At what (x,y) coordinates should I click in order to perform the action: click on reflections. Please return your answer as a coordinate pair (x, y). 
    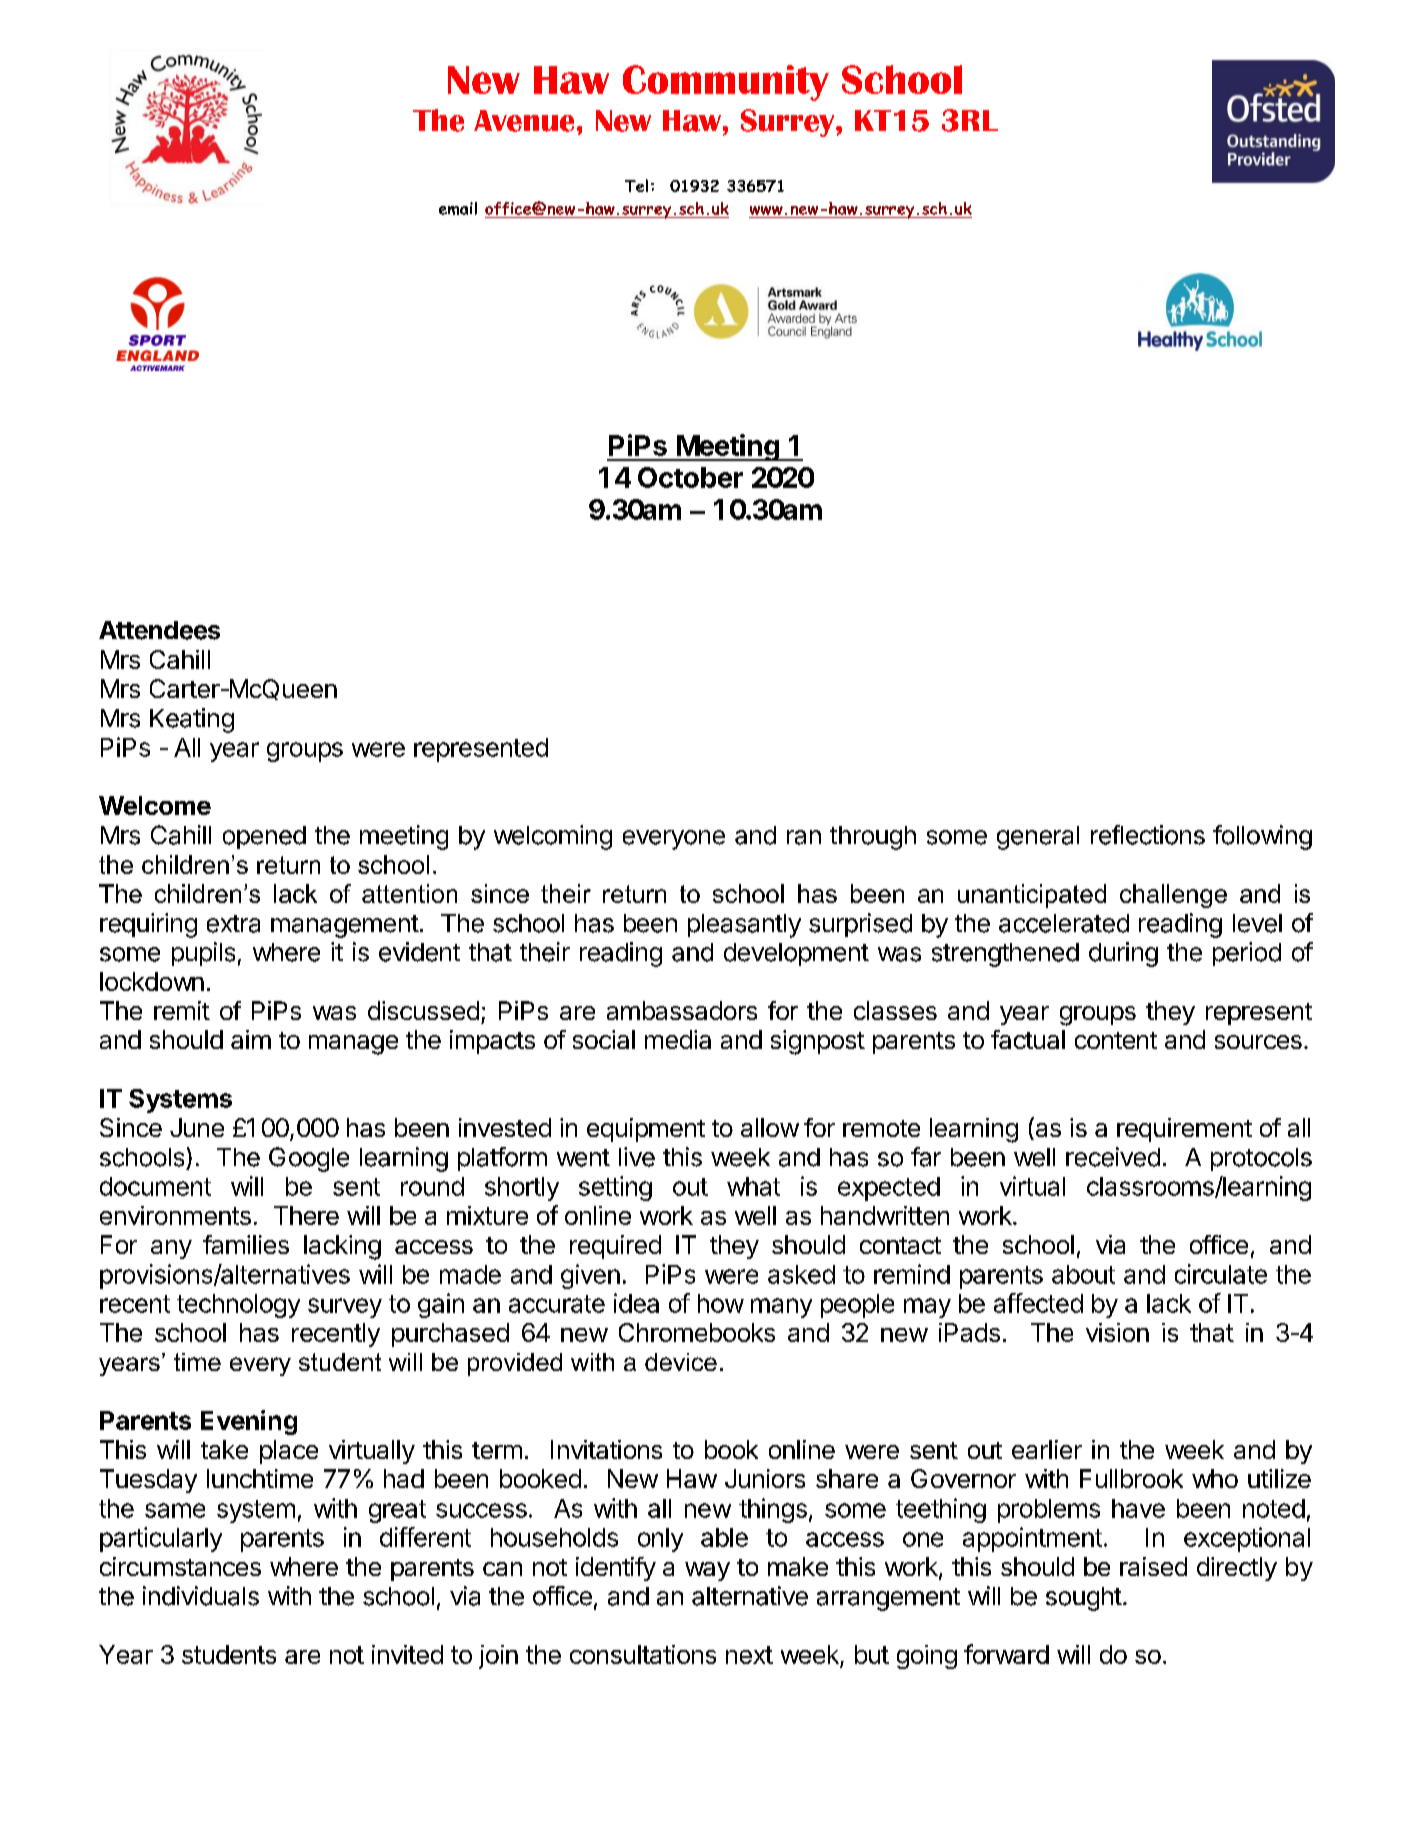
    Looking at the image, I should click on (1148, 835).
